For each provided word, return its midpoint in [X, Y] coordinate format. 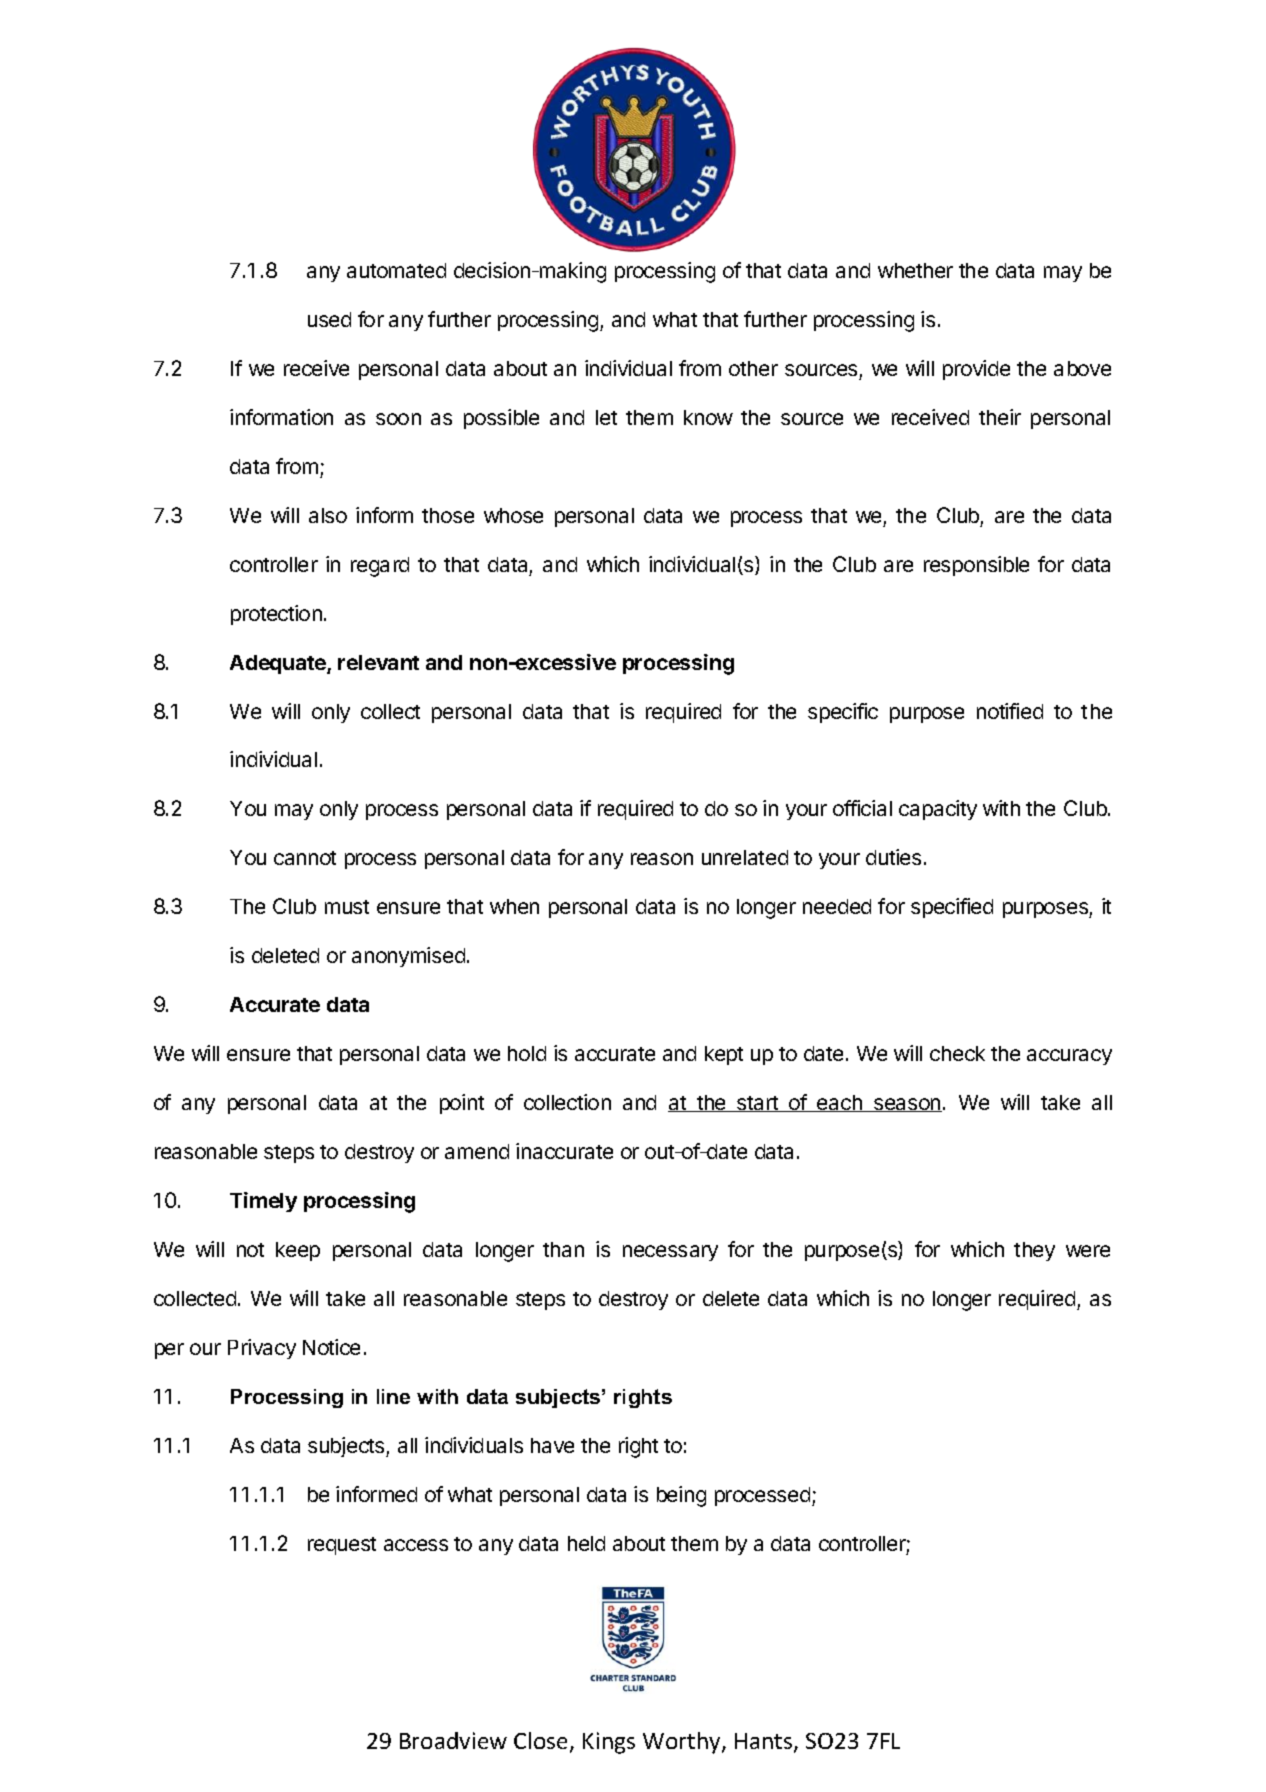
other [753, 368]
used [329, 319]
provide [976, 370]
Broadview [453, 1740]
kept [724, 1055]
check [957, 1053]
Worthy [683, 1743]
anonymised [408, 957]
